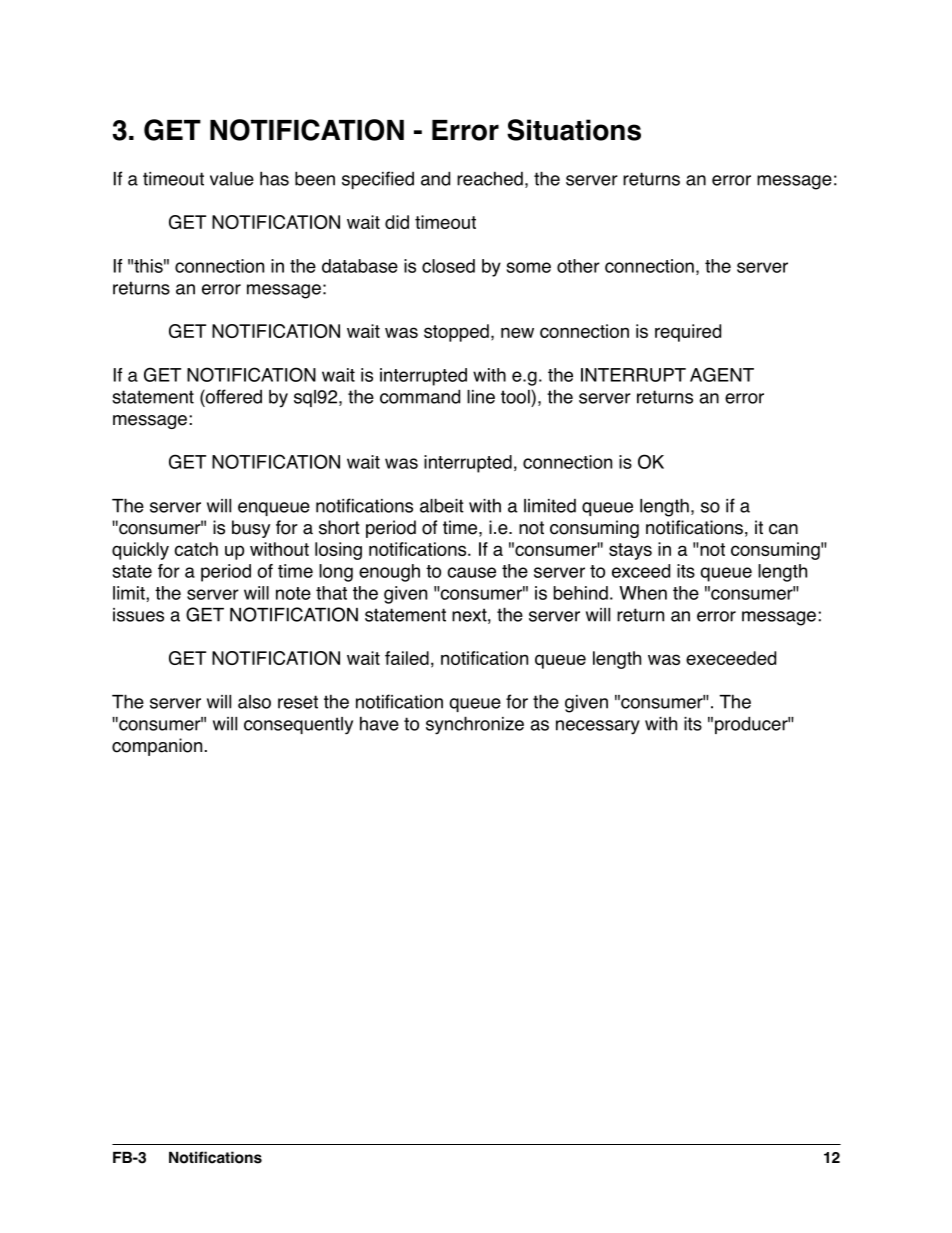 This image has width=952, height=1233. I want to click on can, so click(783, 529).
